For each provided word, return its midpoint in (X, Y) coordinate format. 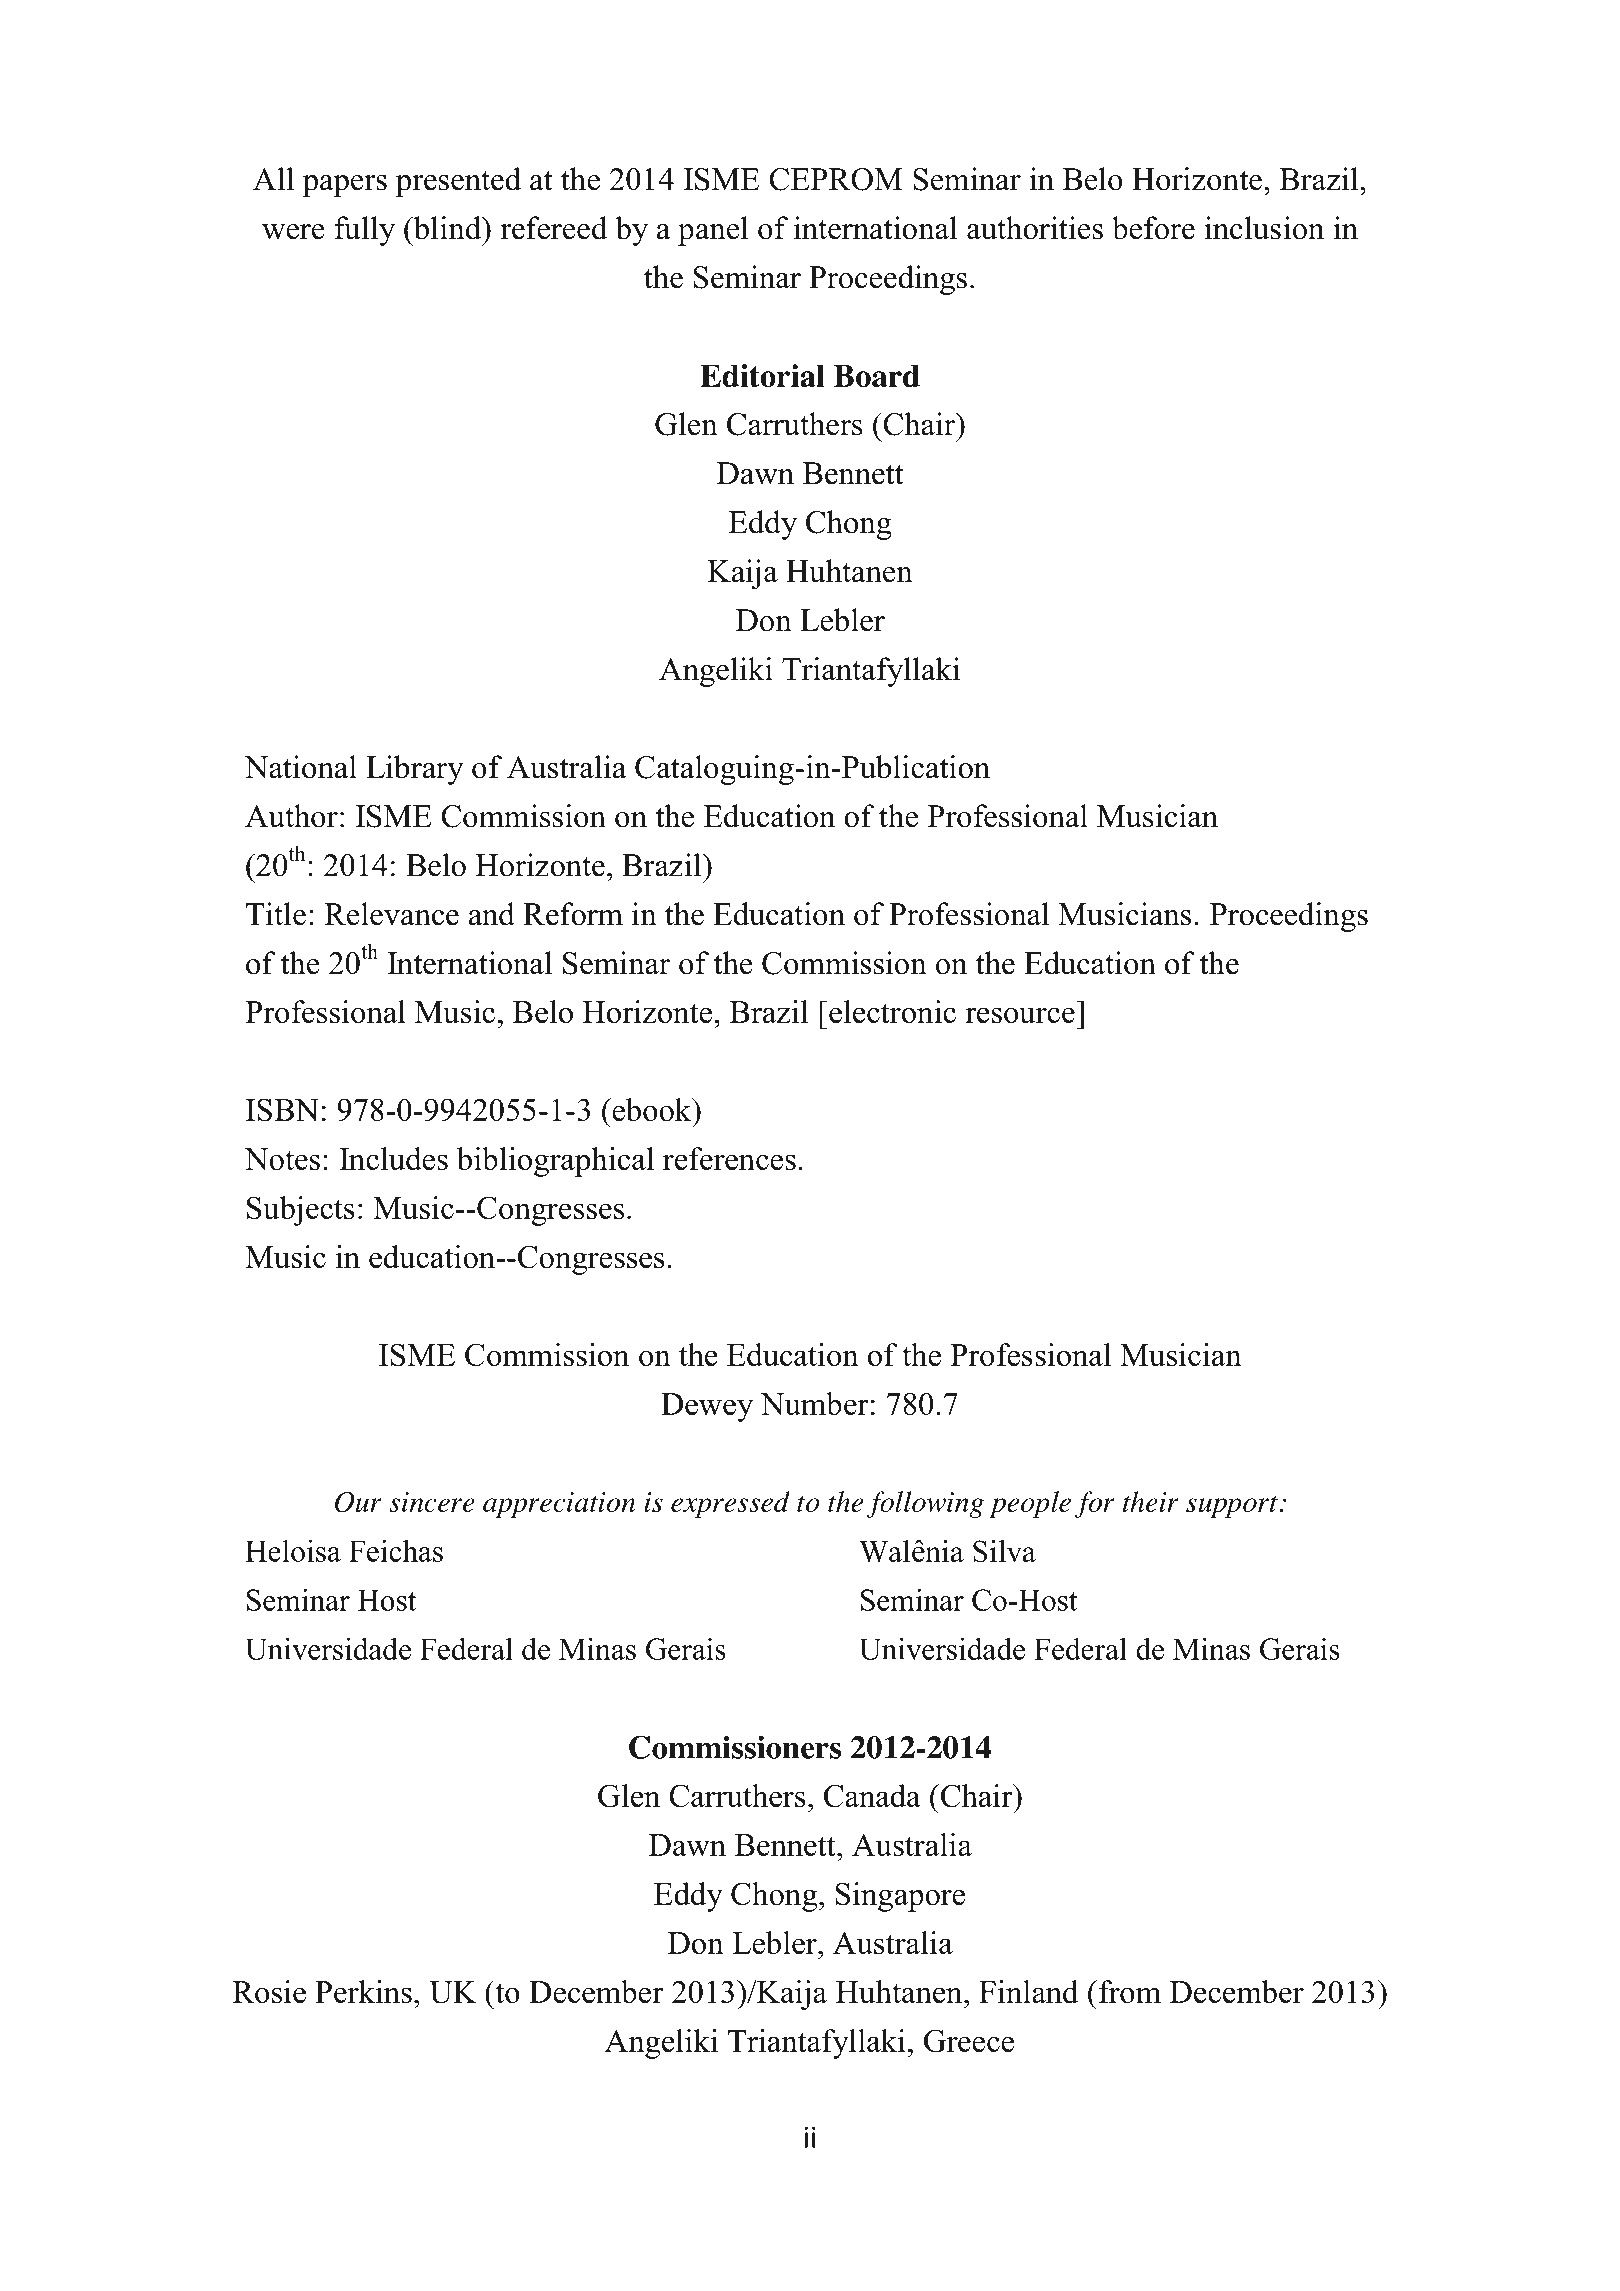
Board (877, 376)
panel (713, 231)
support (1232, 1506)
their (1151, 1501)
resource (1020, 1015)
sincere (432, 1502)
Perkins (363, 1991)
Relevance (391, 914)
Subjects (301, 1211)
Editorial (762, 376)
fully (365, 231)
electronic (892, 1011)
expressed (730, 1504)
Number (814, 1403)
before (1153, 228)
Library (415, 770)
